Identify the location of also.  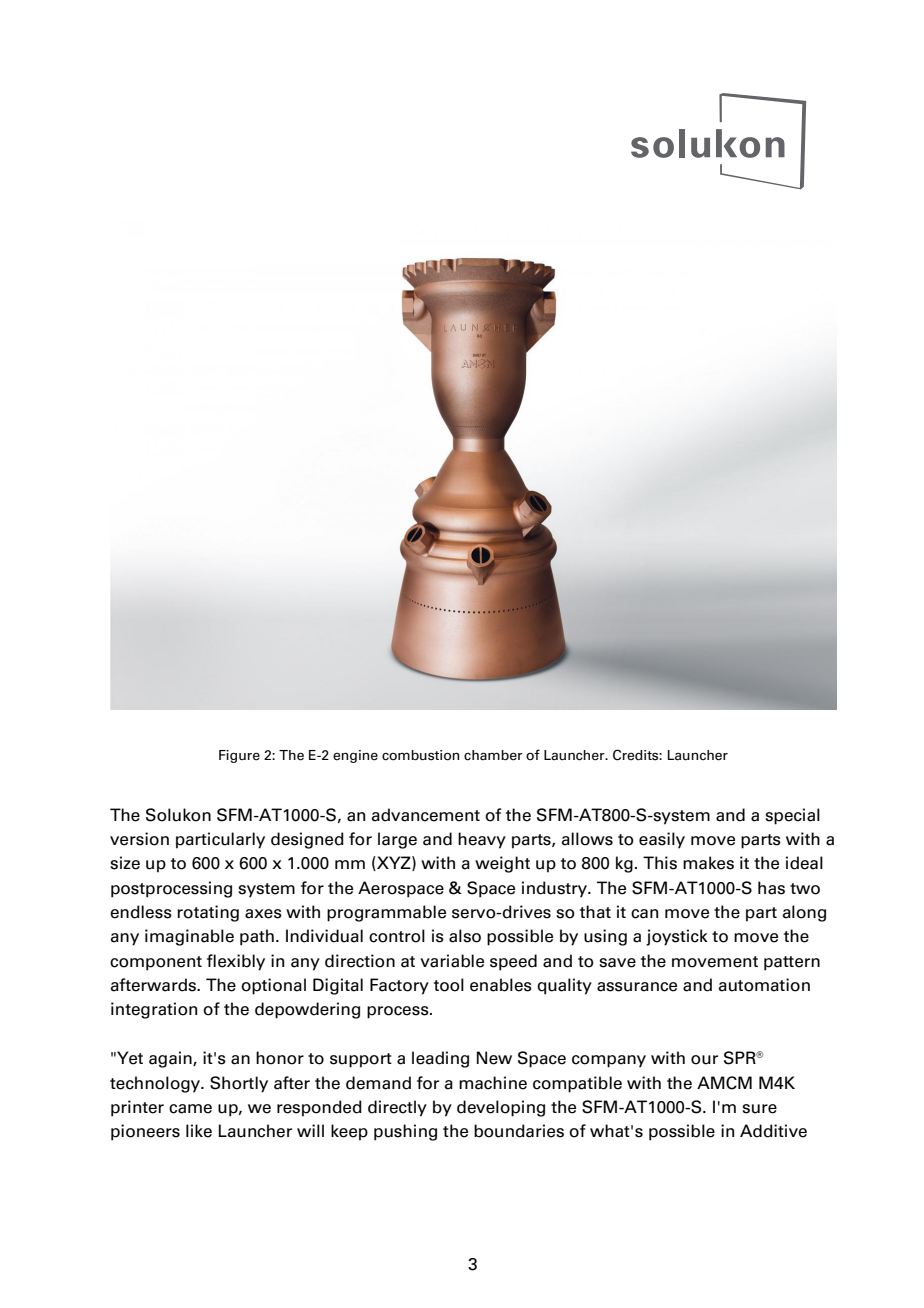
(465, 936).
